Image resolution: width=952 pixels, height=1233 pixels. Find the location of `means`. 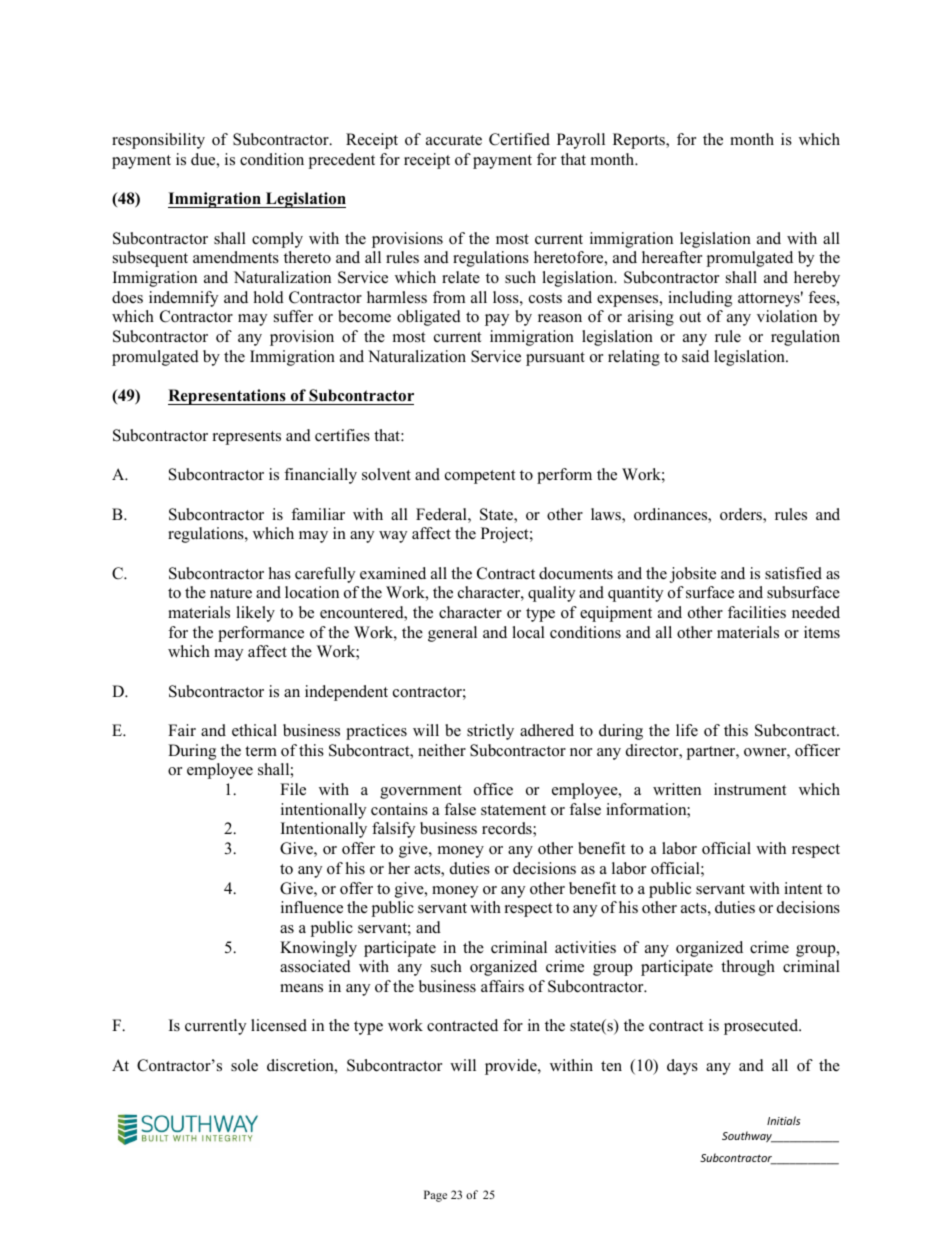

means is located at coordinates (301, 988).
